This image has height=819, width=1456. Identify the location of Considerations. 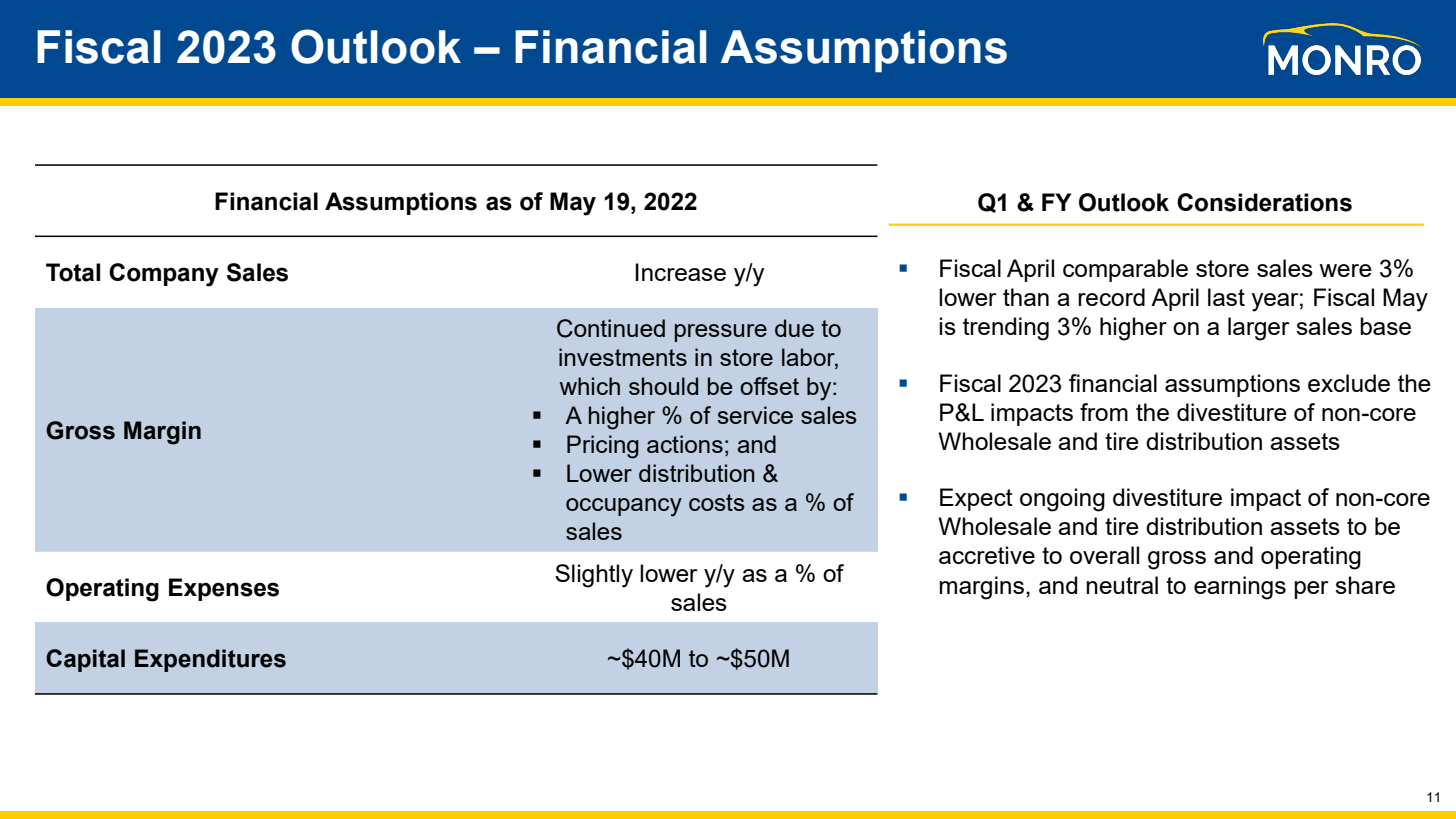
(1264, 202).
